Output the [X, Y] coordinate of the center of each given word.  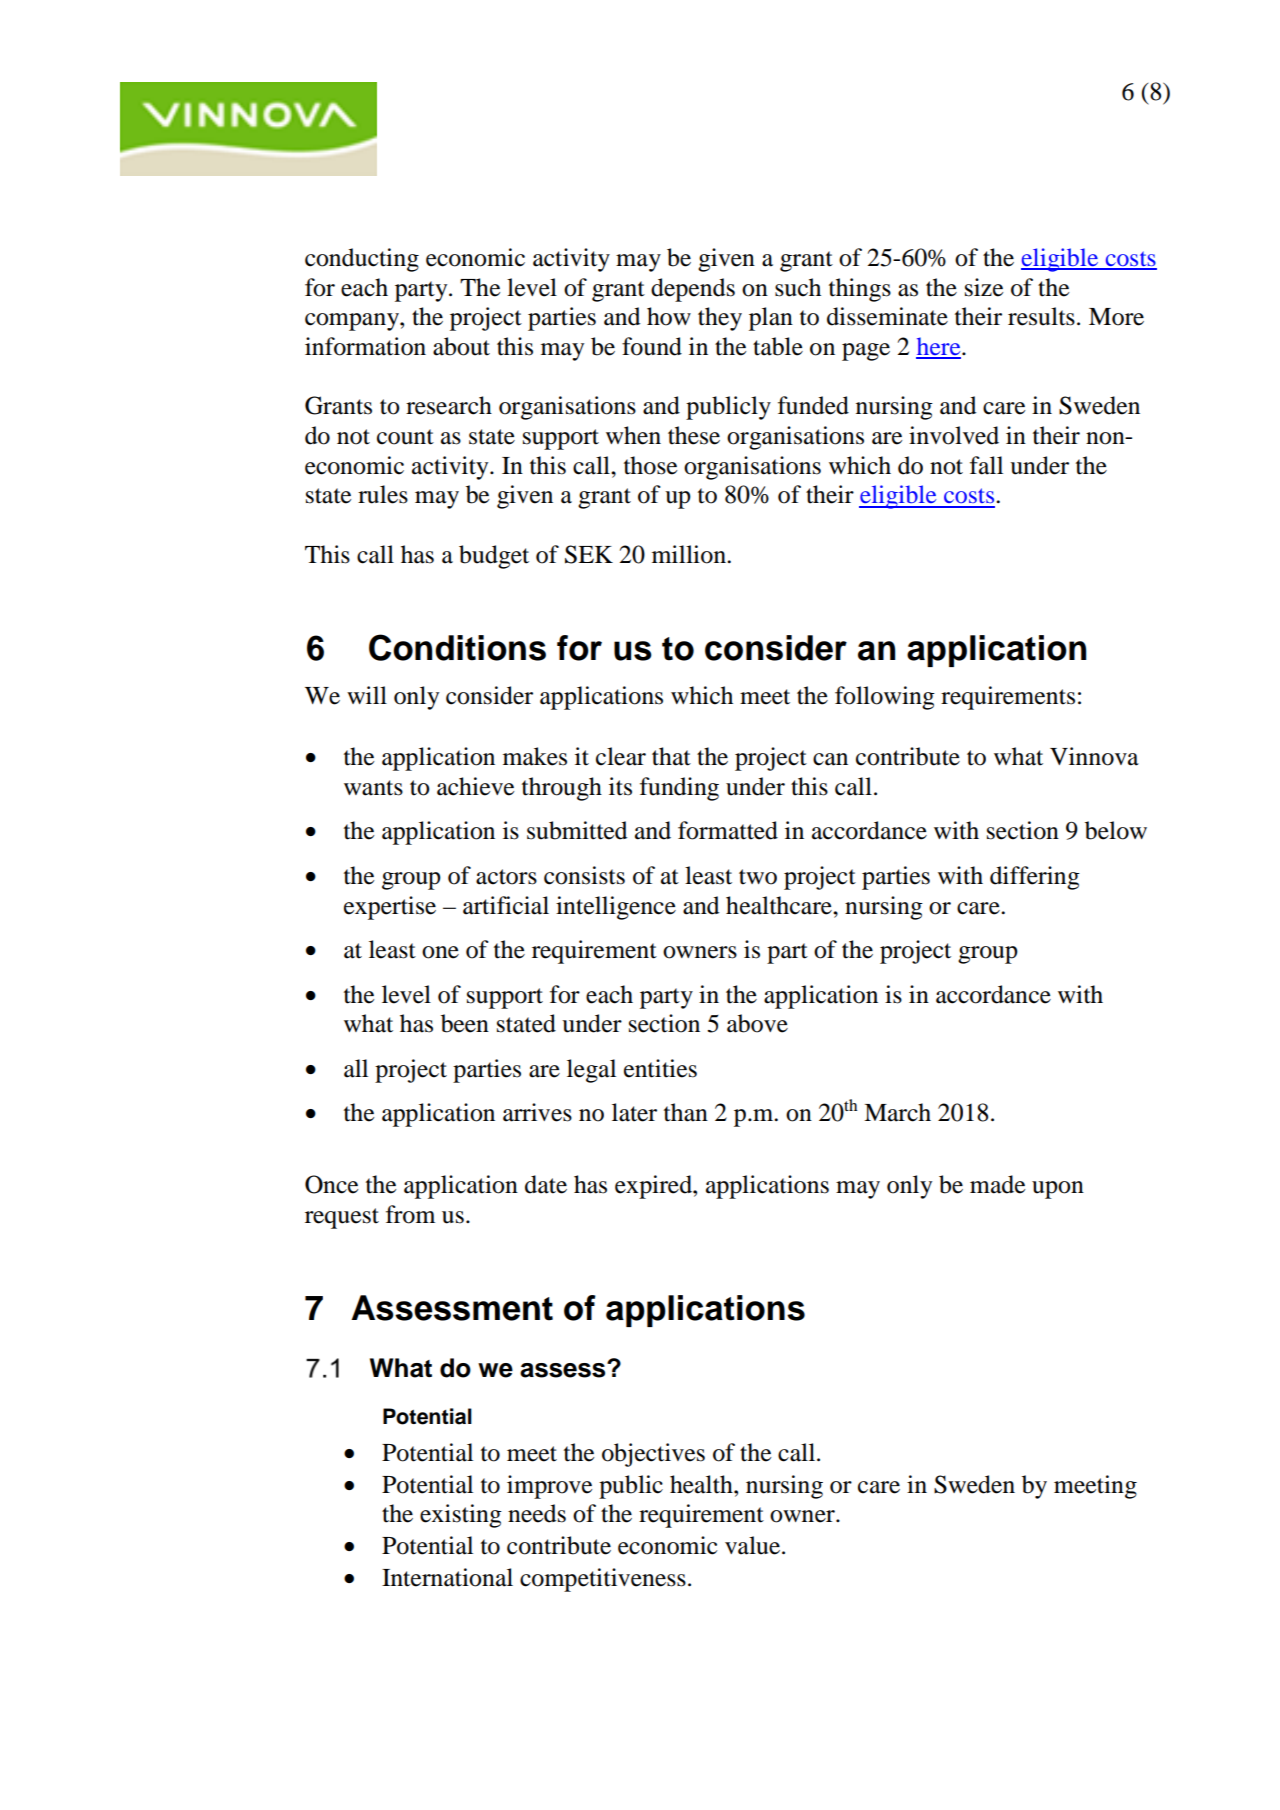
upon [1058, 1190]
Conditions [457, 647]
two [758, 877]
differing [1035, 878]
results [1041, 316]
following [885, 698]
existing [461, 1516]
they [720, 319]
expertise [390, 908]
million [690, 554]
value [754, 1545]
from [410, 1214]
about [461, 346]
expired [654, 1187]
